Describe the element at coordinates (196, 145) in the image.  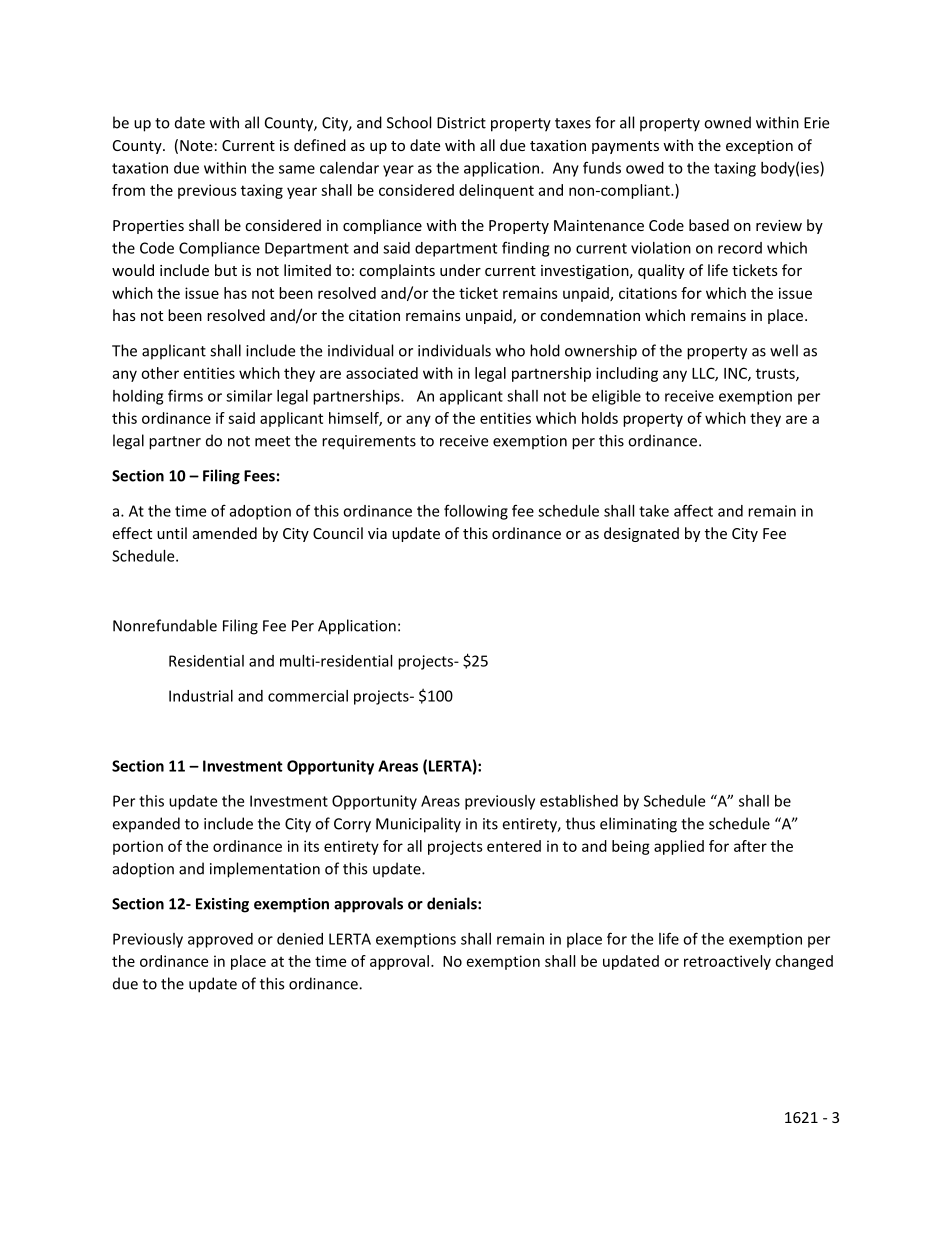
I see `Note` at that location.
